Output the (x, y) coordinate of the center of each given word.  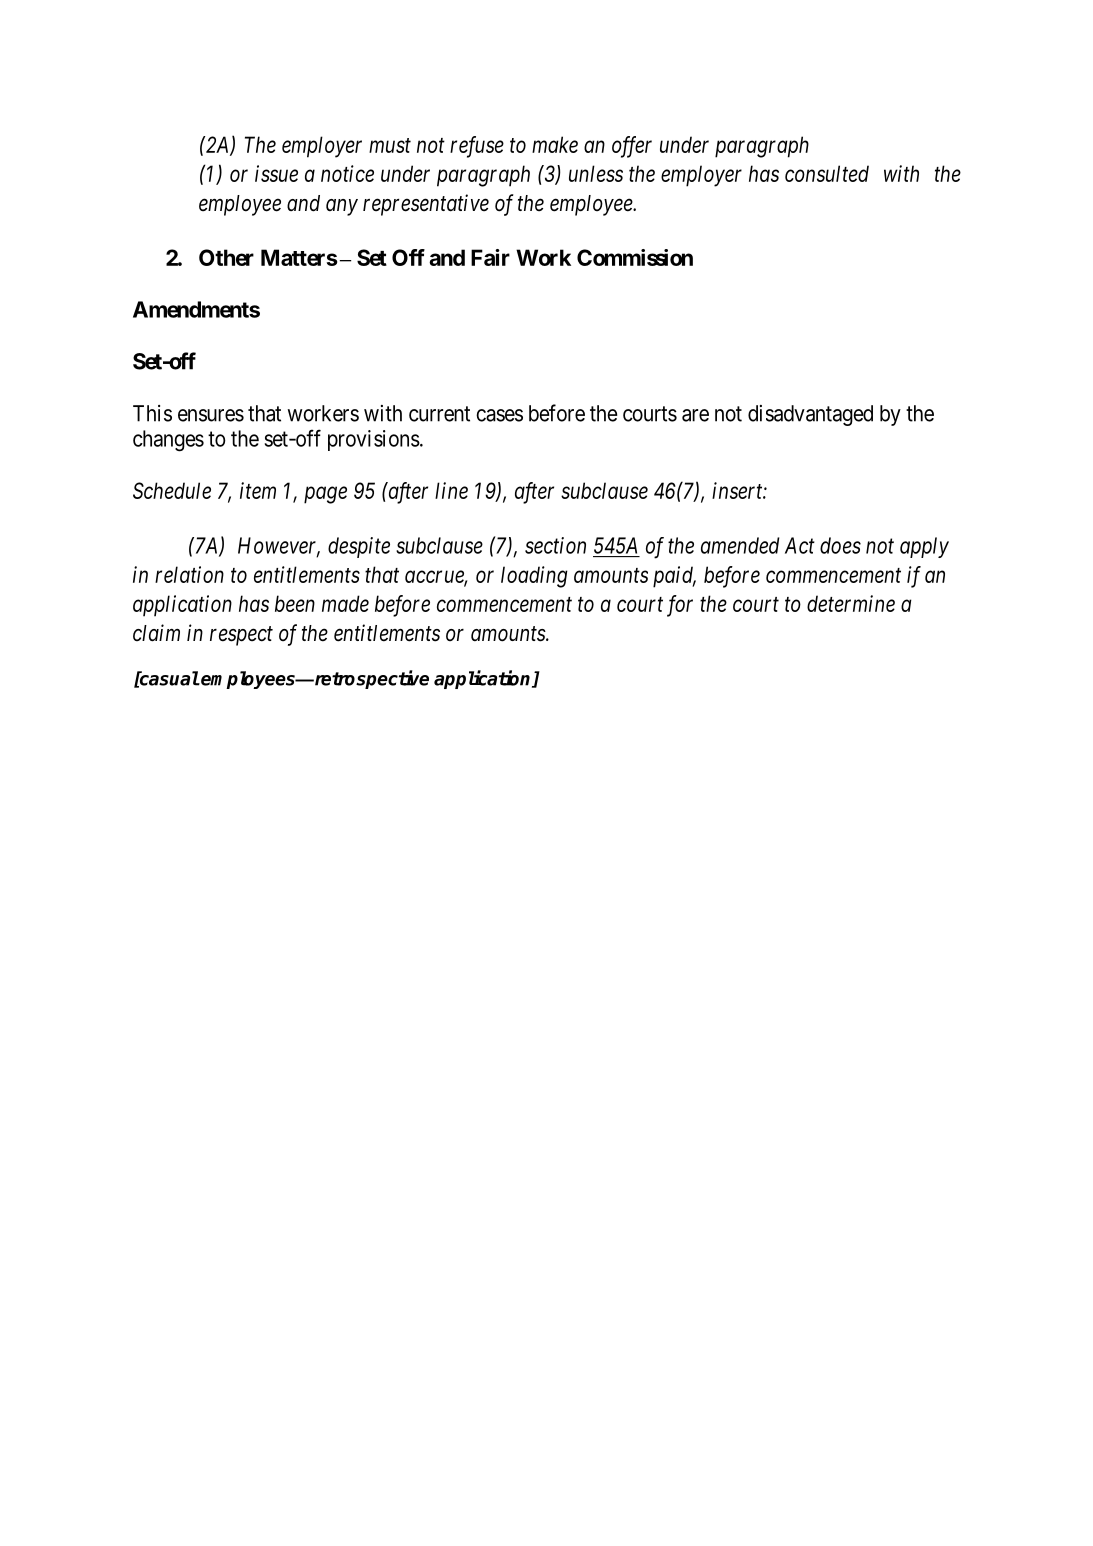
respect (241, 636)
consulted (827, 173)
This (152, 413)
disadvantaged (810, 415)
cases (499, 415)
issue (276, 173)
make (555, 144)
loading (534, 577)
